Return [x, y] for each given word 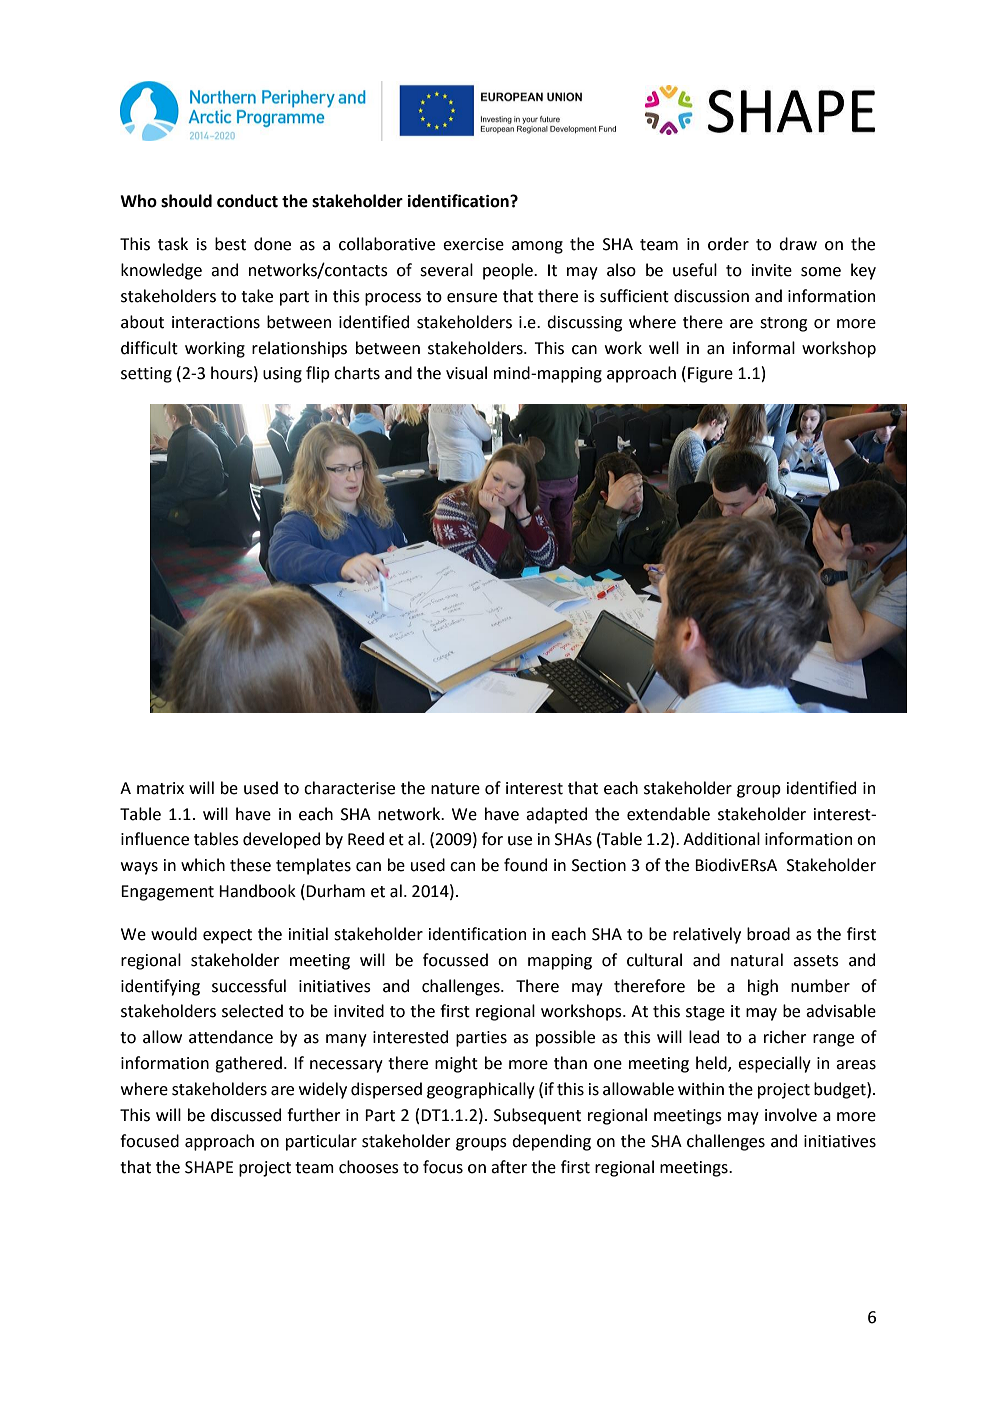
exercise [473, 244]
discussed [246, 1115]
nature [455, 789]
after [509, 1167]
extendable [668, 814]
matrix [160, 788]
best [230, 244]
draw [798, 244]
